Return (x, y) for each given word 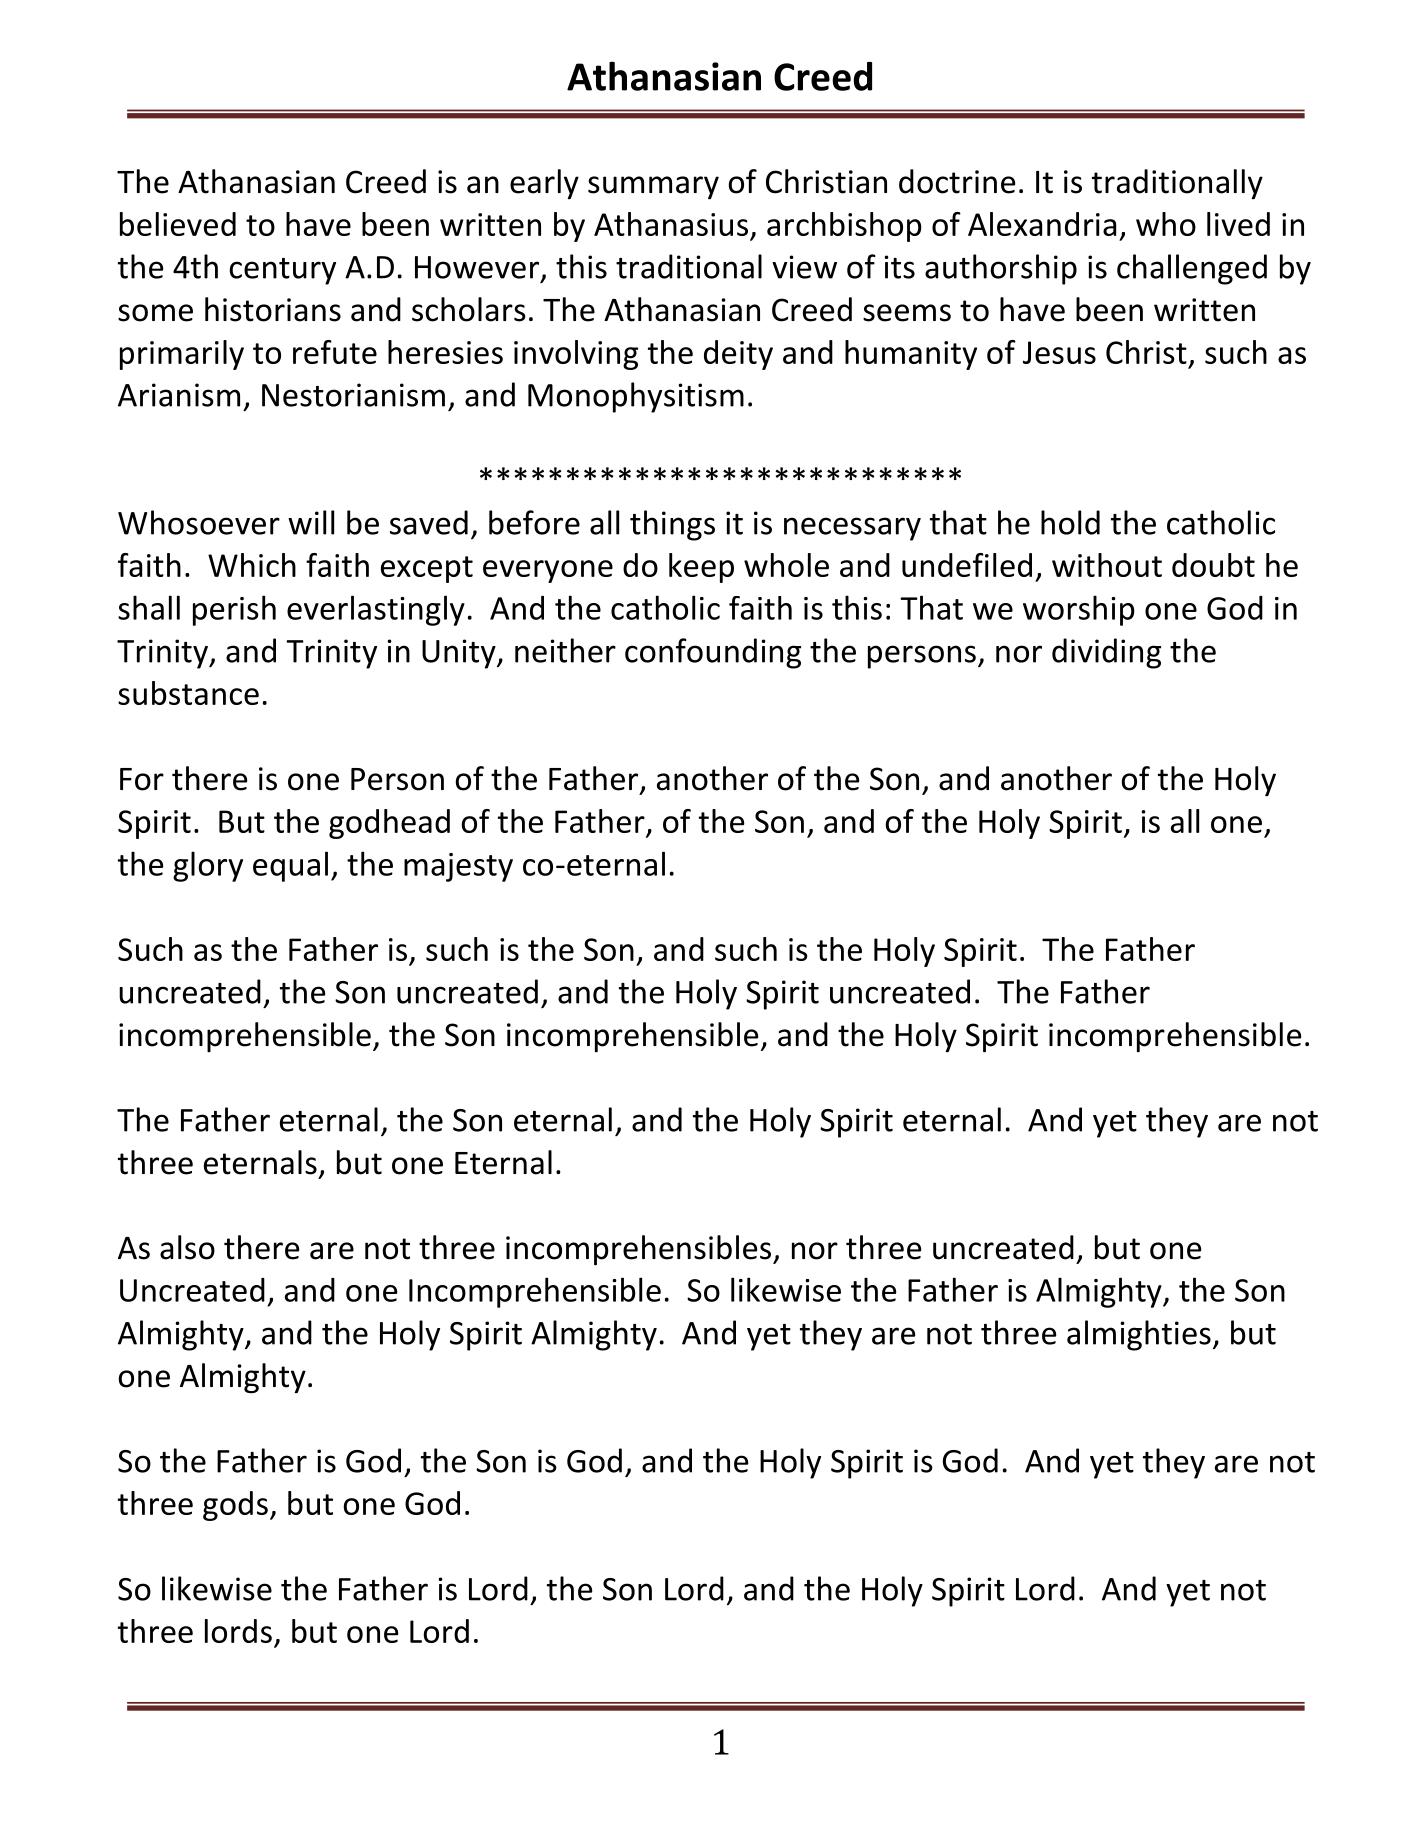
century (282, 271)
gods (235, 1506)
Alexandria (1042, 224)
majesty (458, 867)
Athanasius (671, 224)
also (187, 1247)
